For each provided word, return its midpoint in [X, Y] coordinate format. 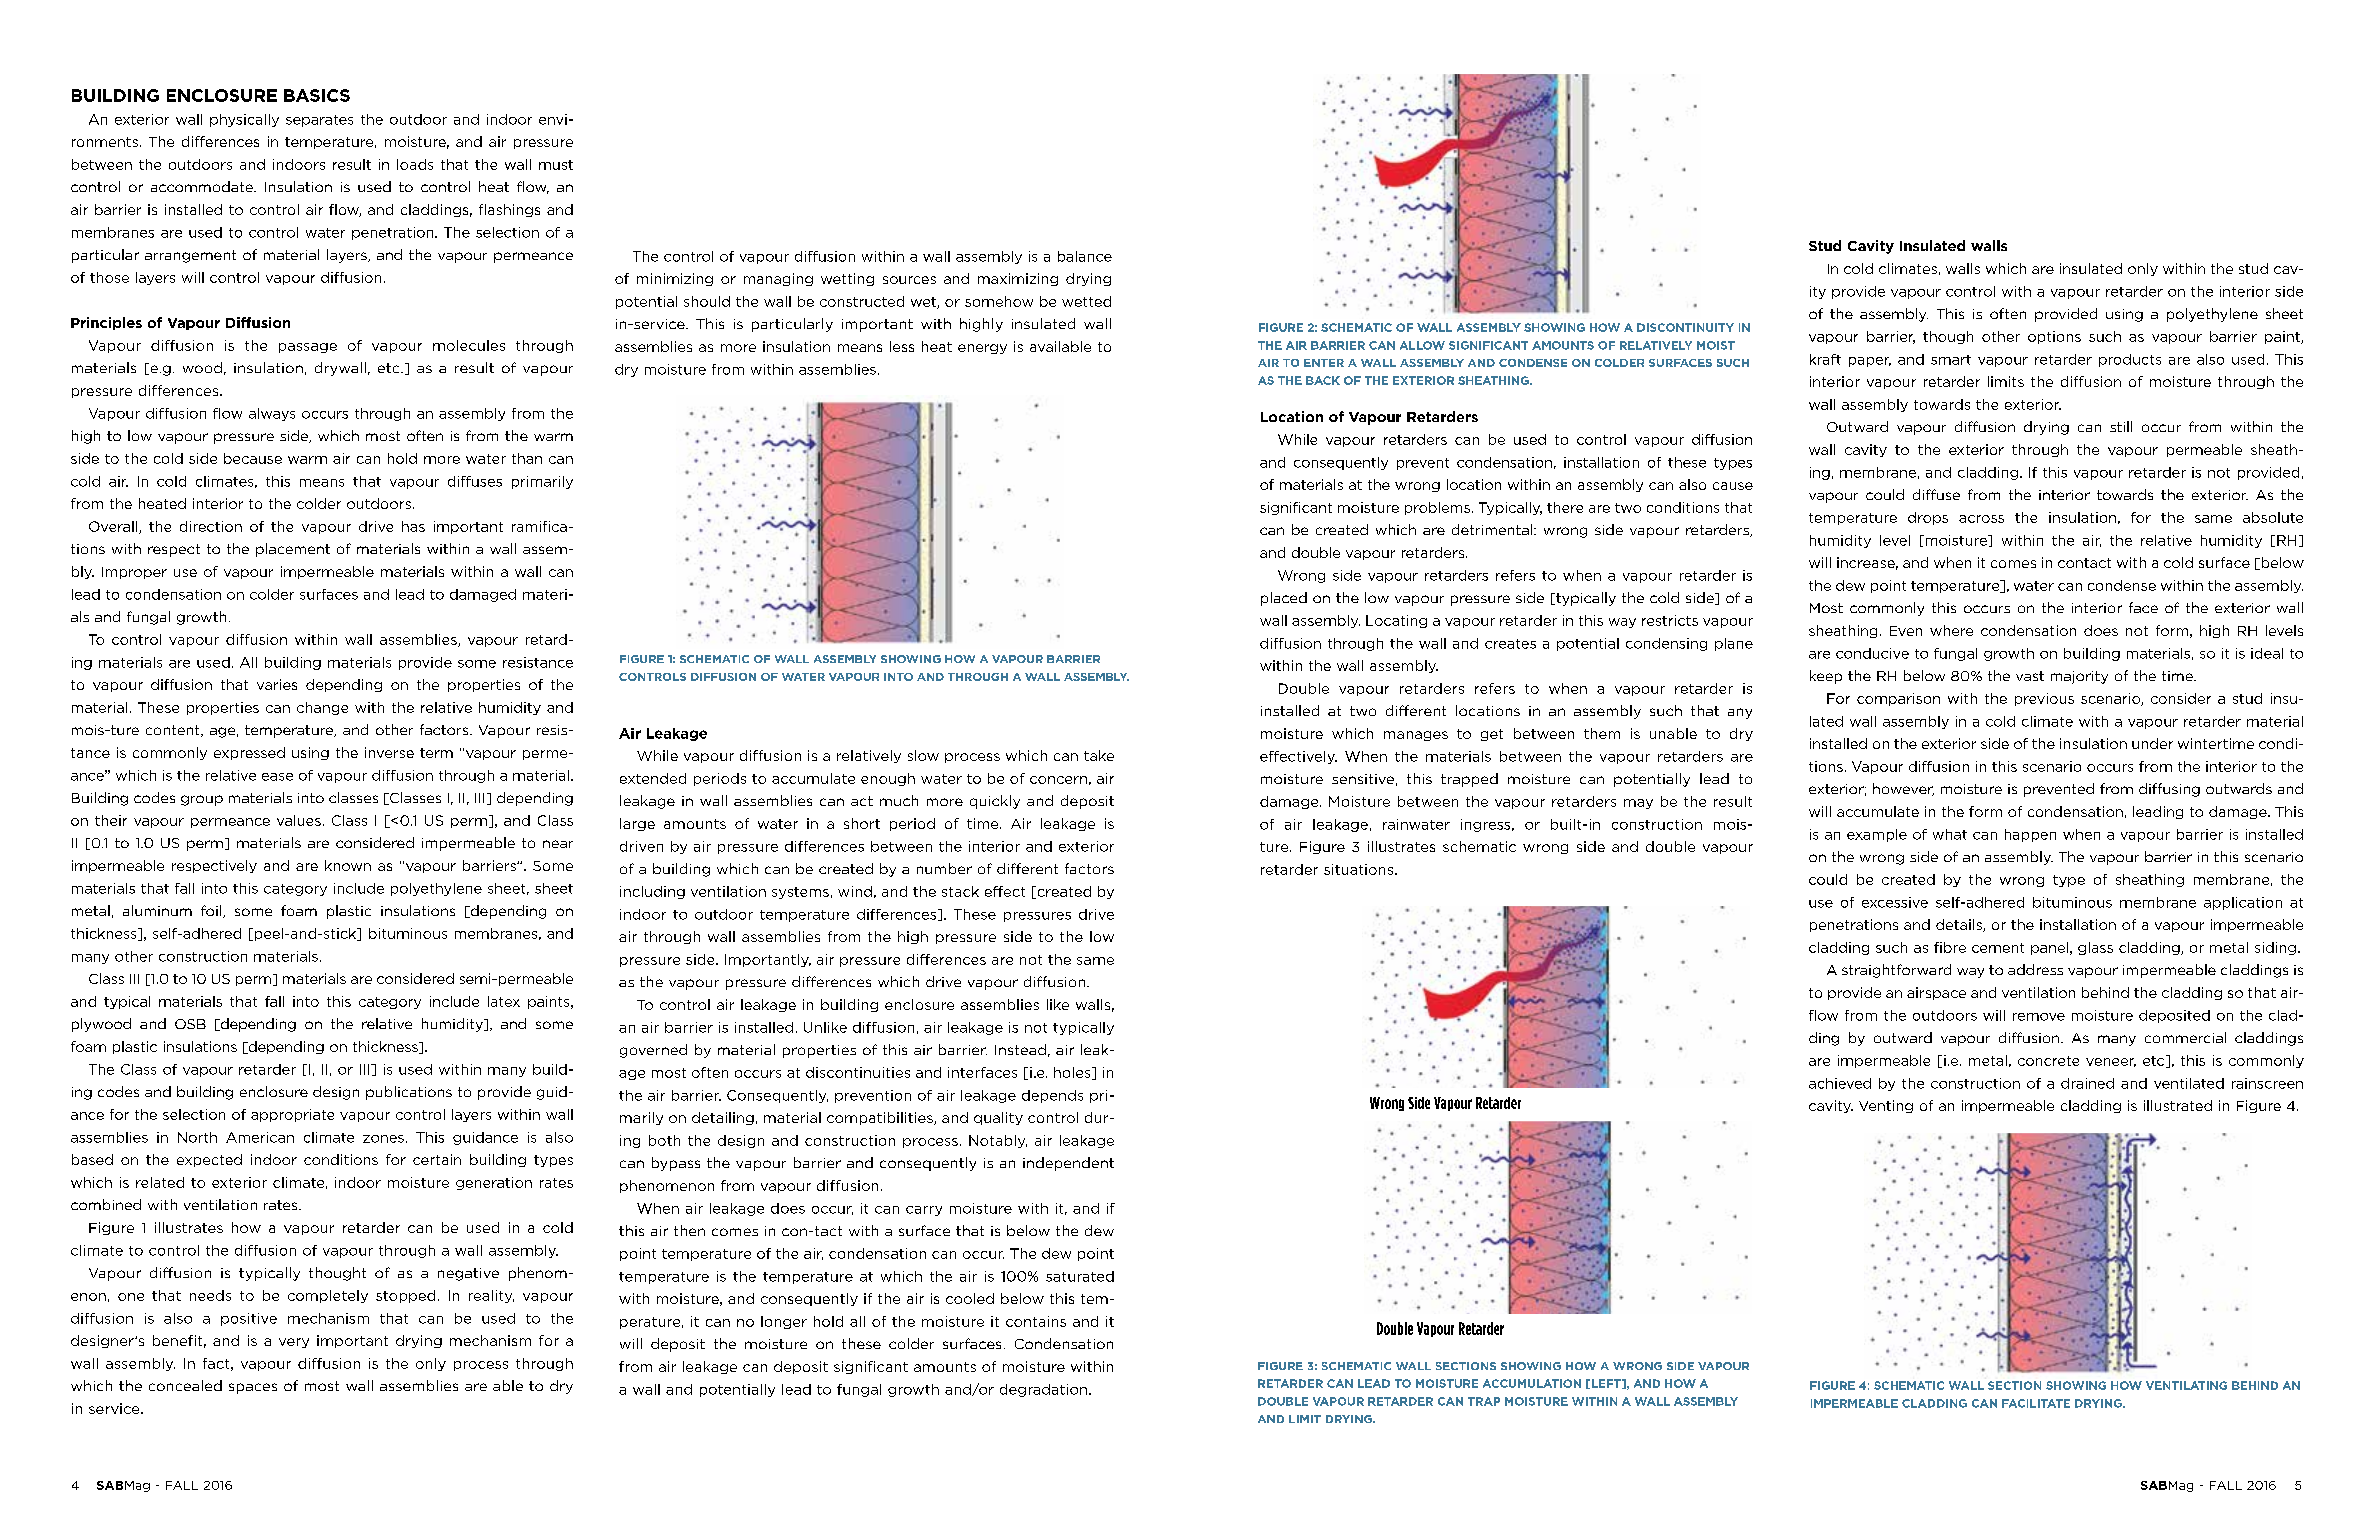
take [1099, 755]
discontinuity [1685, 327]
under [2152, 743]
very [294, 1343]
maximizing [1018, 279]
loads [415, 164]
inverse [389, 752]
